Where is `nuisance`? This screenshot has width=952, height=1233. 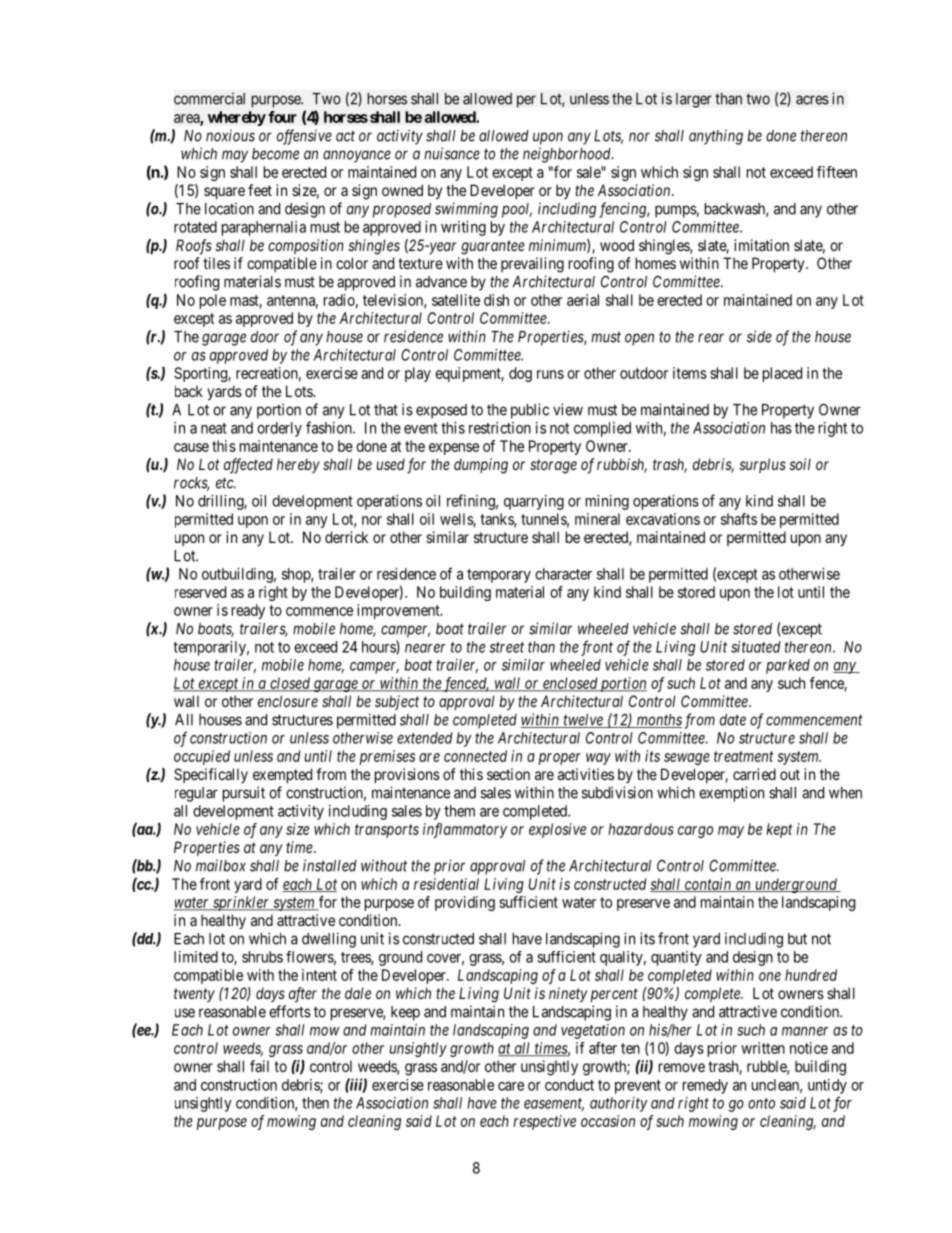
nuisance is located at coordinates (452, 153).
